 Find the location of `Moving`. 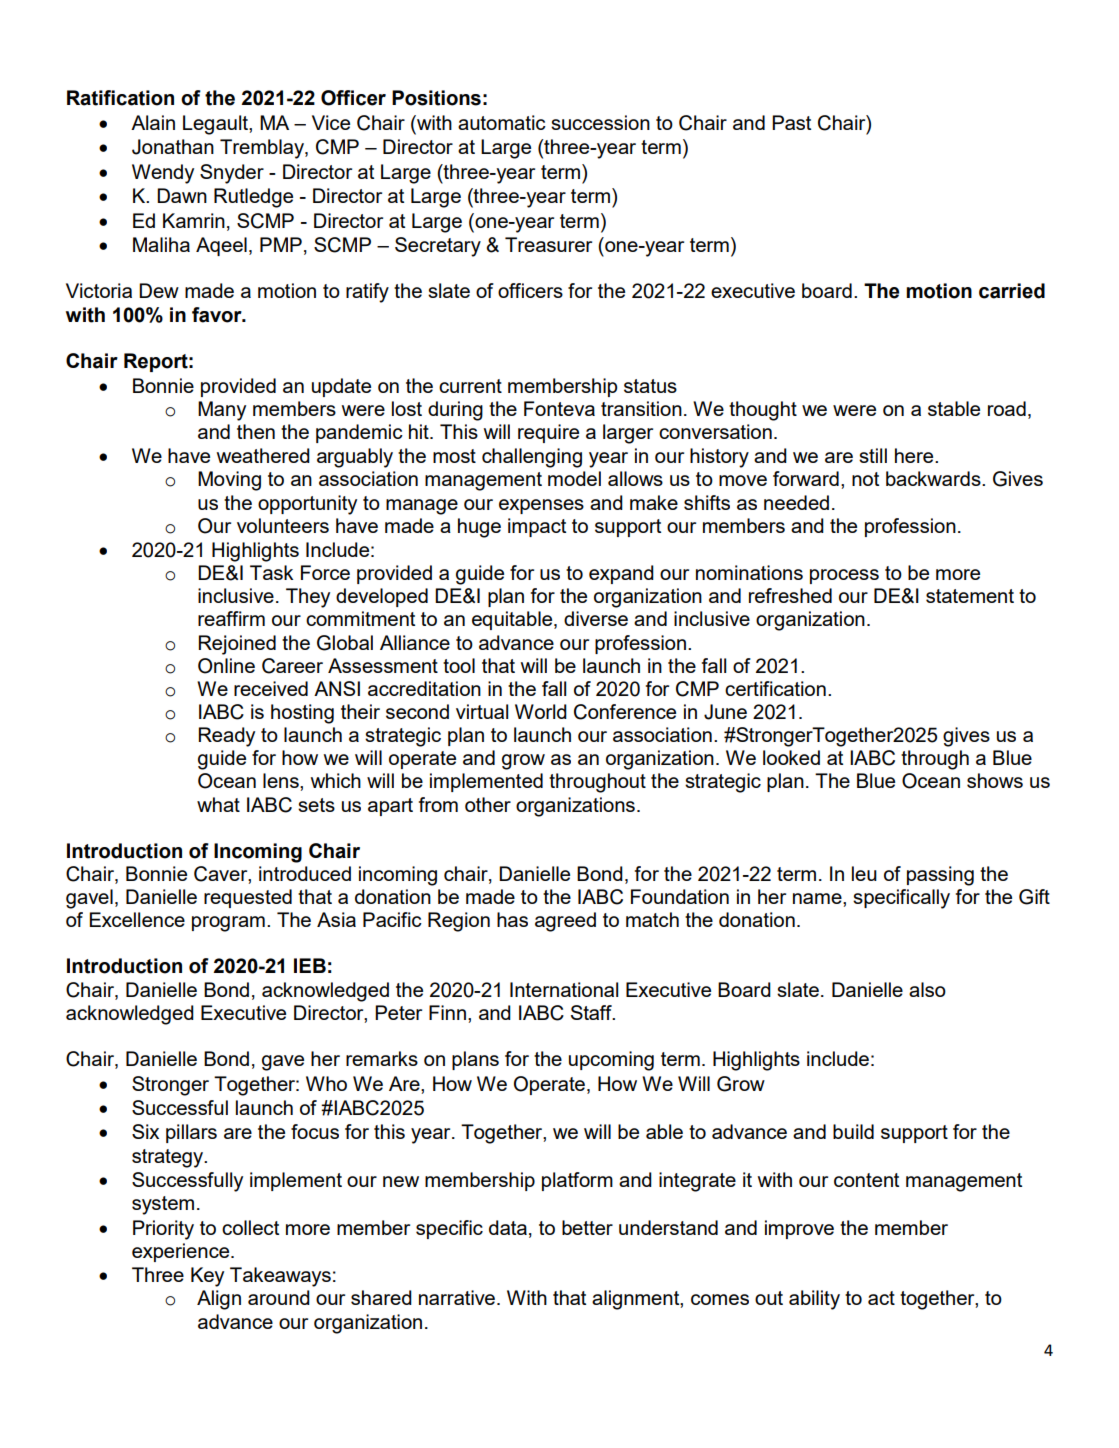

Moving is located at coordinates (229, 481).
